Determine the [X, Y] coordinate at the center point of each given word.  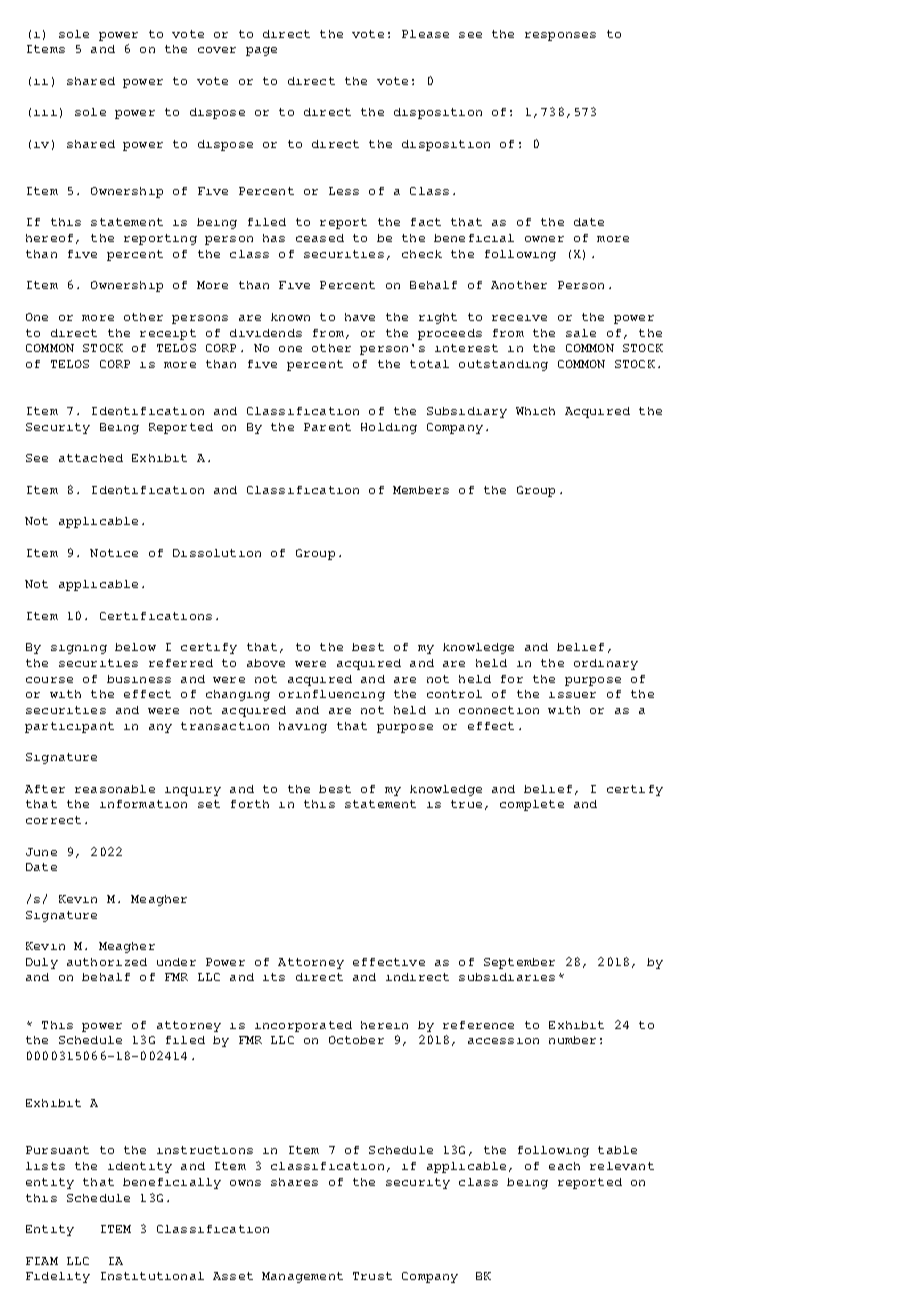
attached [91, 458]
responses [560, 36]
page [261, 51]
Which [535, 411]
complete [532, 805]
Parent [327, 427]
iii [45, 113]
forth [250, 804]
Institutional [152, 1276]
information [143, 804]
